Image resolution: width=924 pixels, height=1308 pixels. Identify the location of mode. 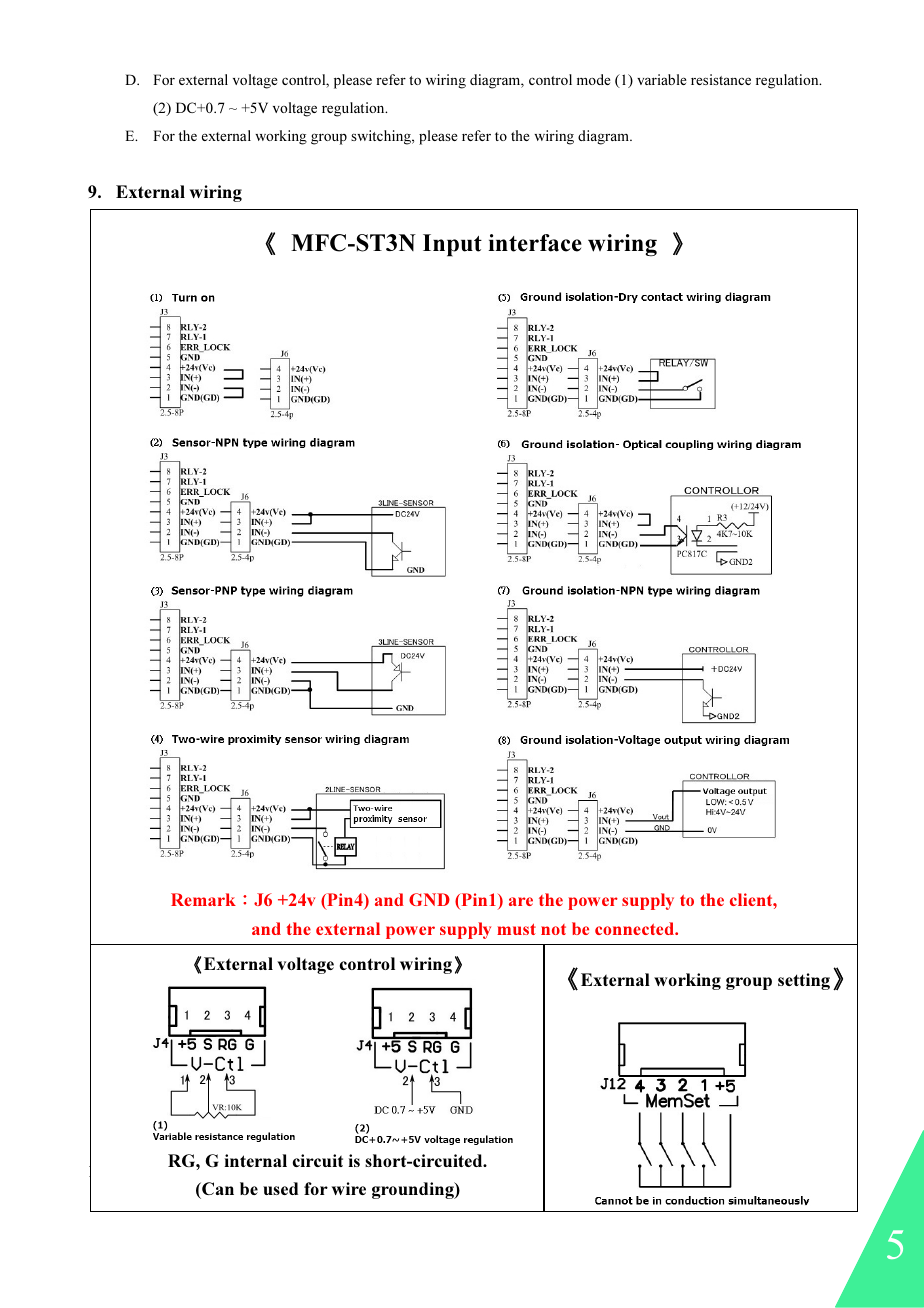
(594, 79).
